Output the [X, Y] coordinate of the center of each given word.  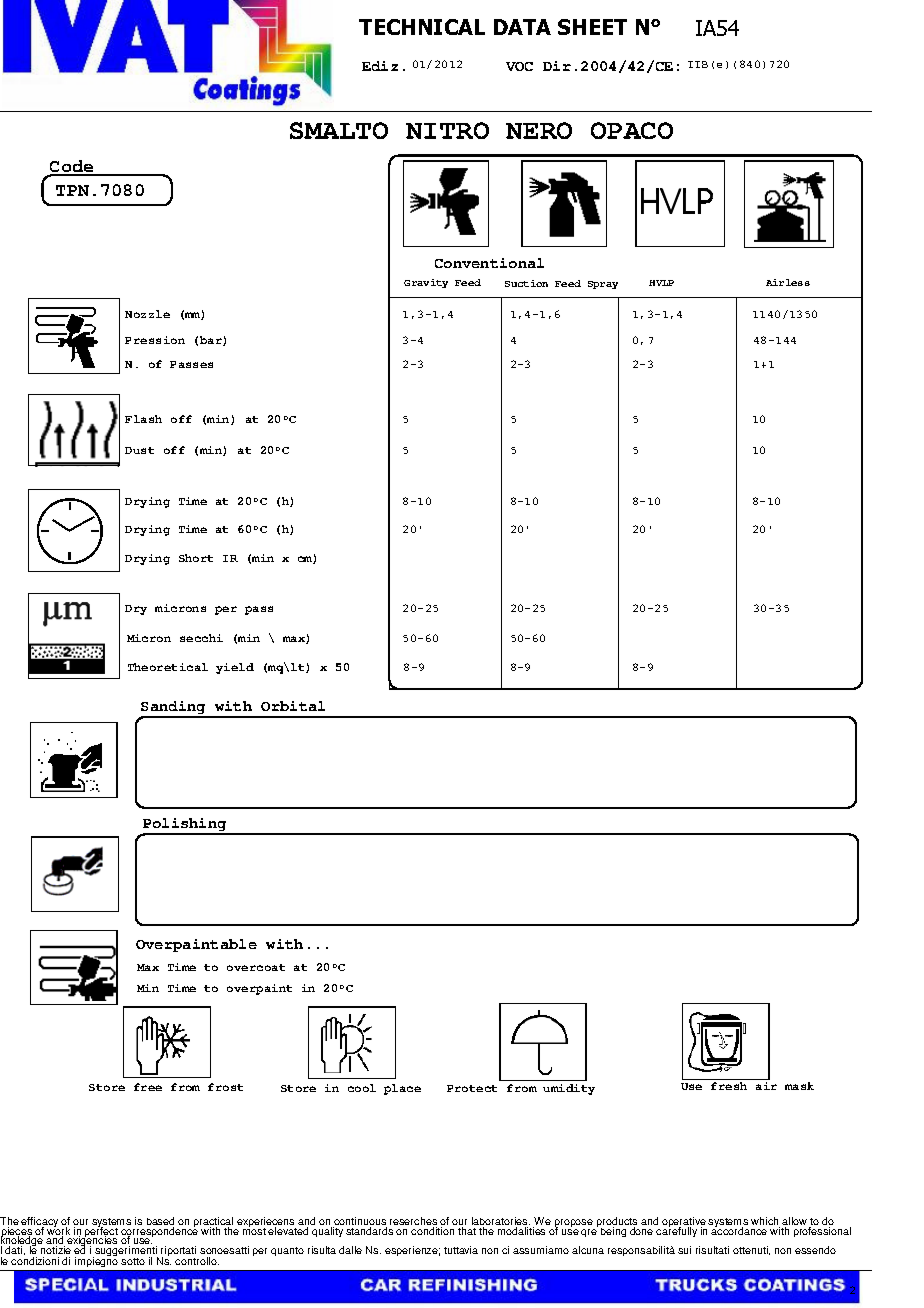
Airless [788, 282]
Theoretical [168, 667]
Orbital [293, 706]
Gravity [426, 283]
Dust [139, 450]
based [160, 1223]
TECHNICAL [422, 27]
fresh [729, 1086]
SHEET [592, 27]
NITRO [447, 130]
